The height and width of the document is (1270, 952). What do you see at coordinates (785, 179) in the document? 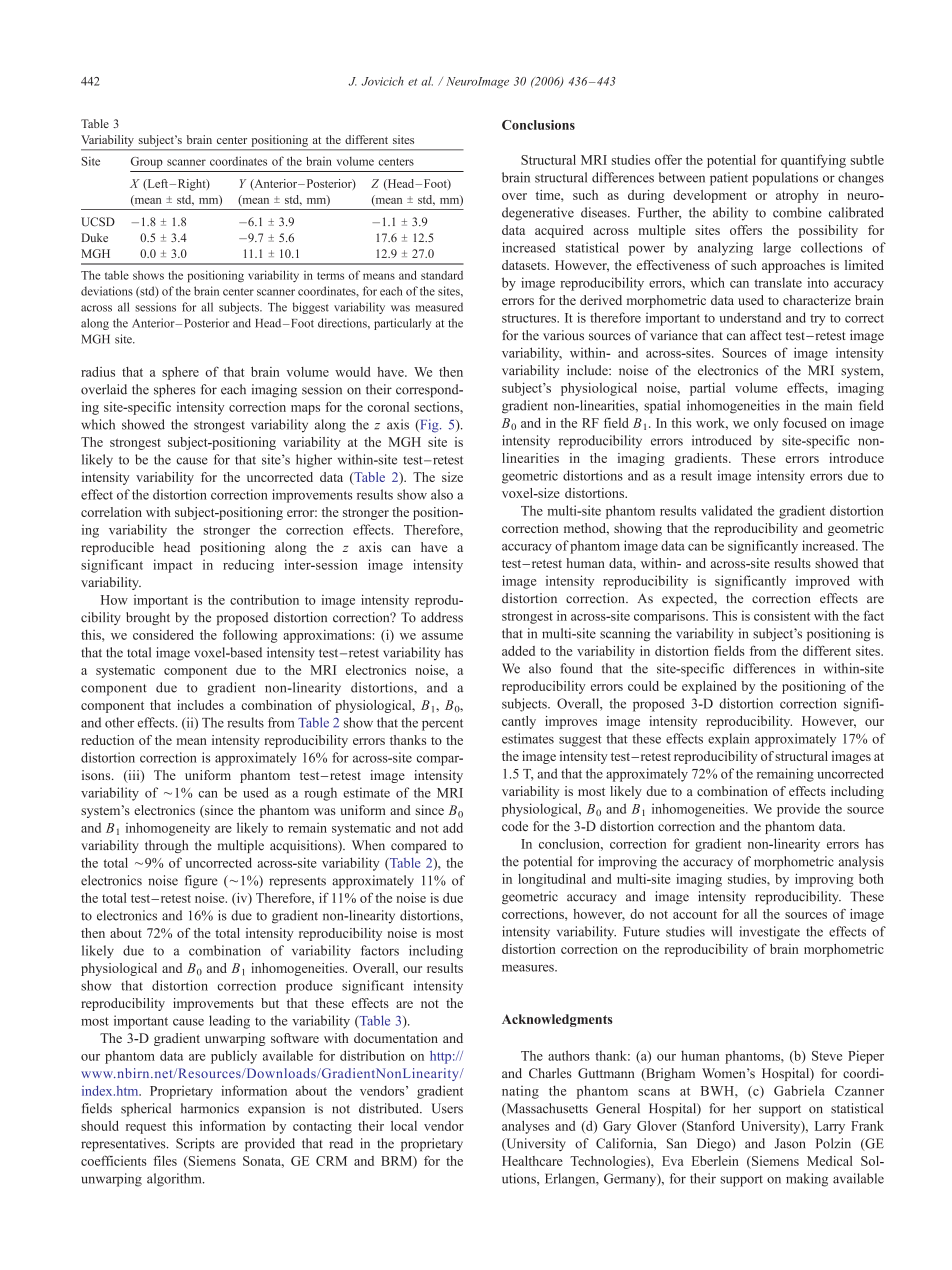
I see `populations` at bounding box center [785, 179].
